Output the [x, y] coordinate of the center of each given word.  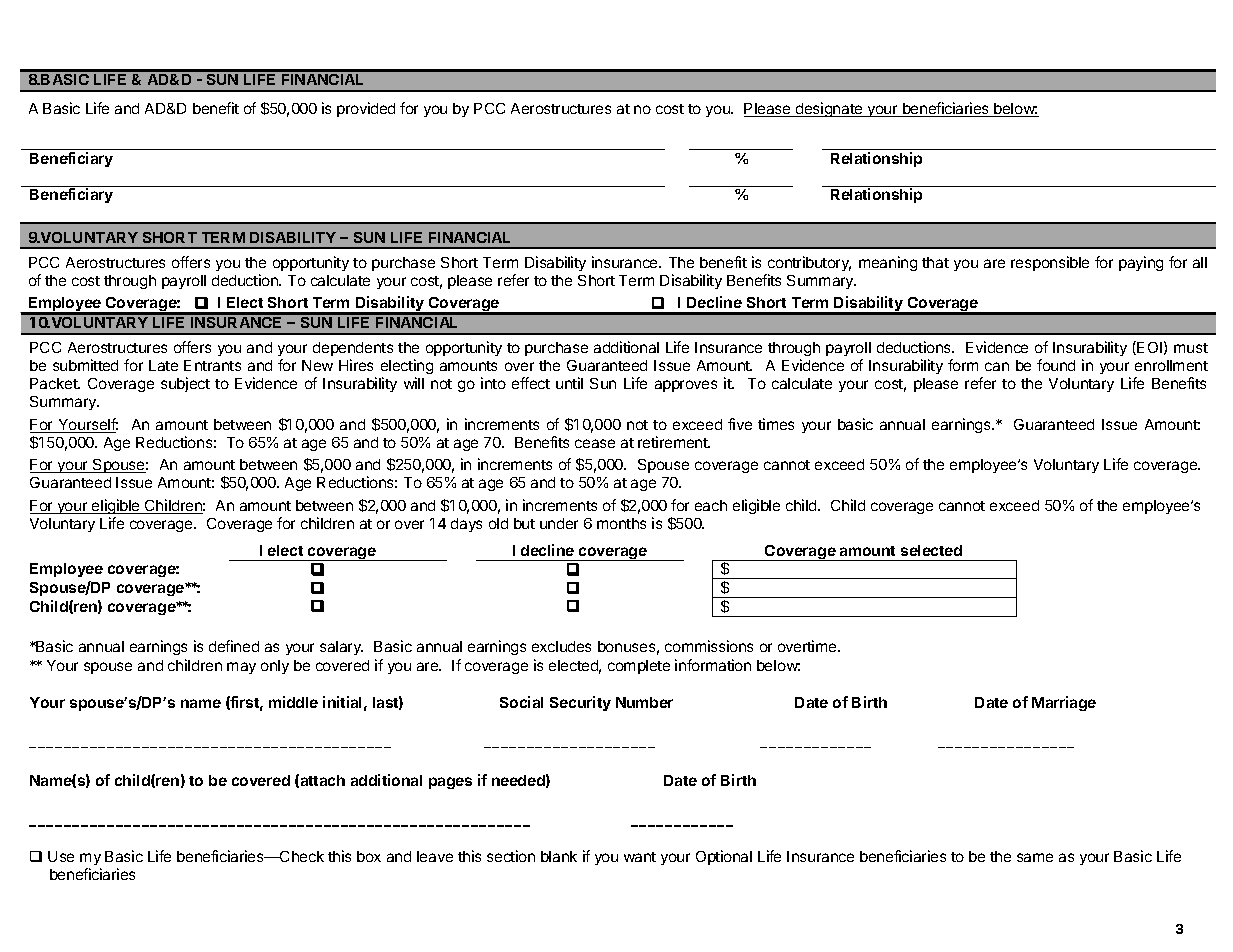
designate [829, 109]
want [640, 857]
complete [639, 667]
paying [1141, 263]
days [466, 525]
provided [366, 109]
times [776, 424]
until [569, 383]
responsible [1050, 263]
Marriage [1064, 703]
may [241, 668]
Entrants [212, 365]
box [369, 856]
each [711, 505]
